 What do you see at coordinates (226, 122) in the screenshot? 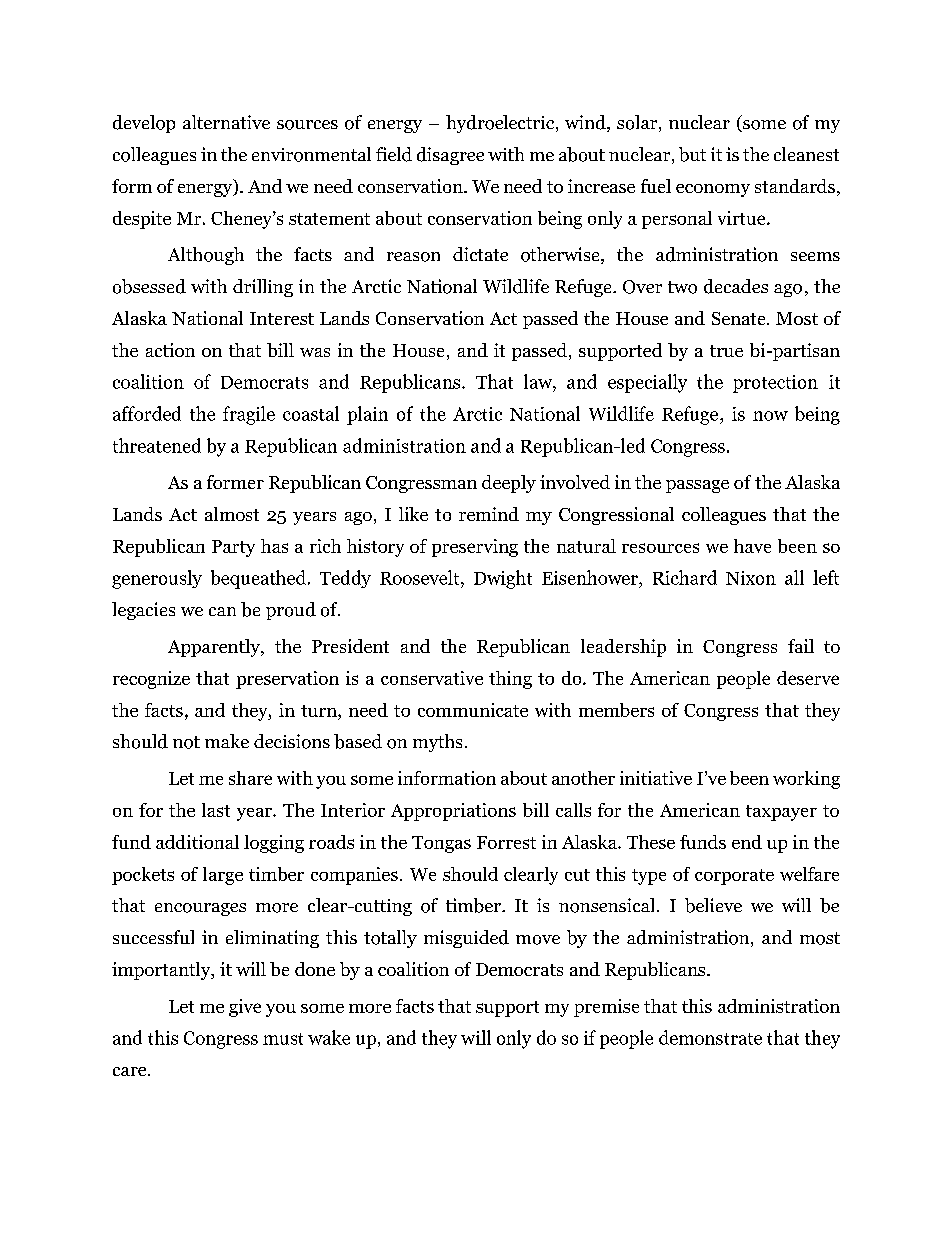
I see `alternative` at bounding box center [226, 122].
